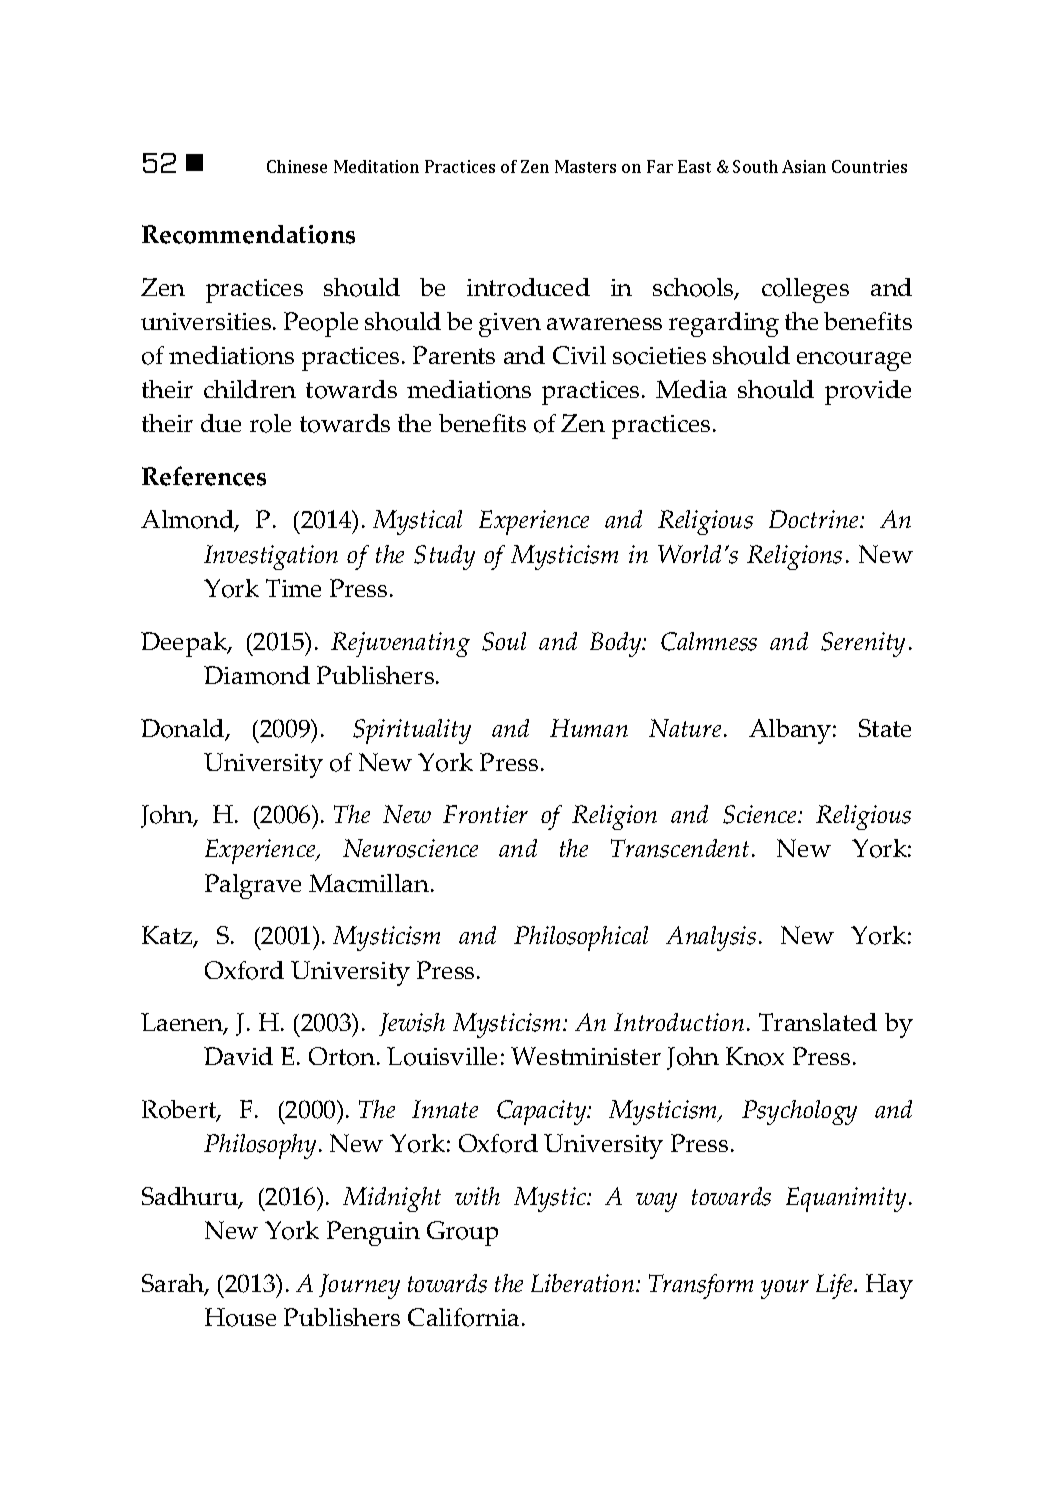 This image has height=1497, width=1059. I want to click on Philosophical, so click(581, 938).
